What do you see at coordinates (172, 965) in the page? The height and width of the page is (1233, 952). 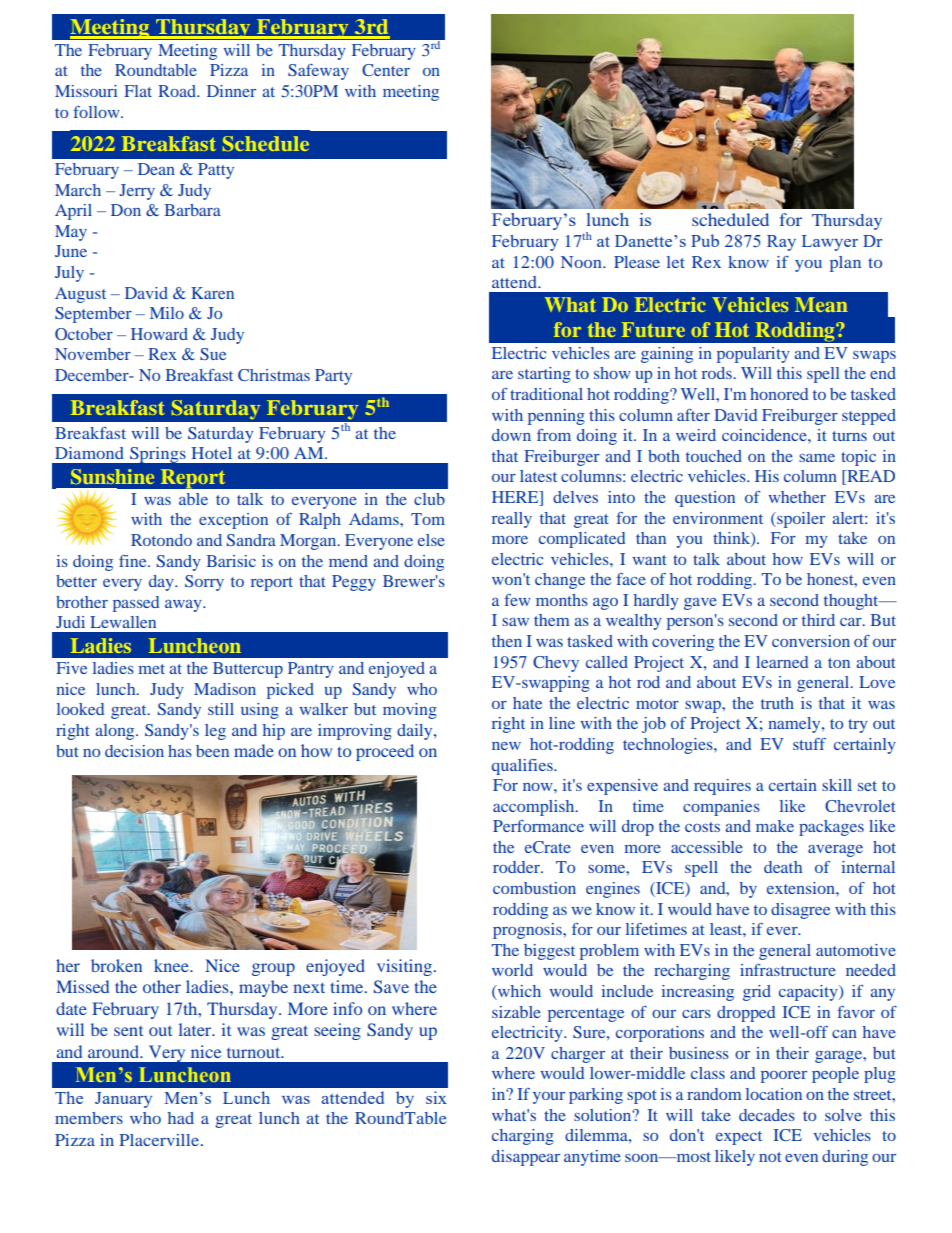 I see `knee` at bounding box center [172, 965].
